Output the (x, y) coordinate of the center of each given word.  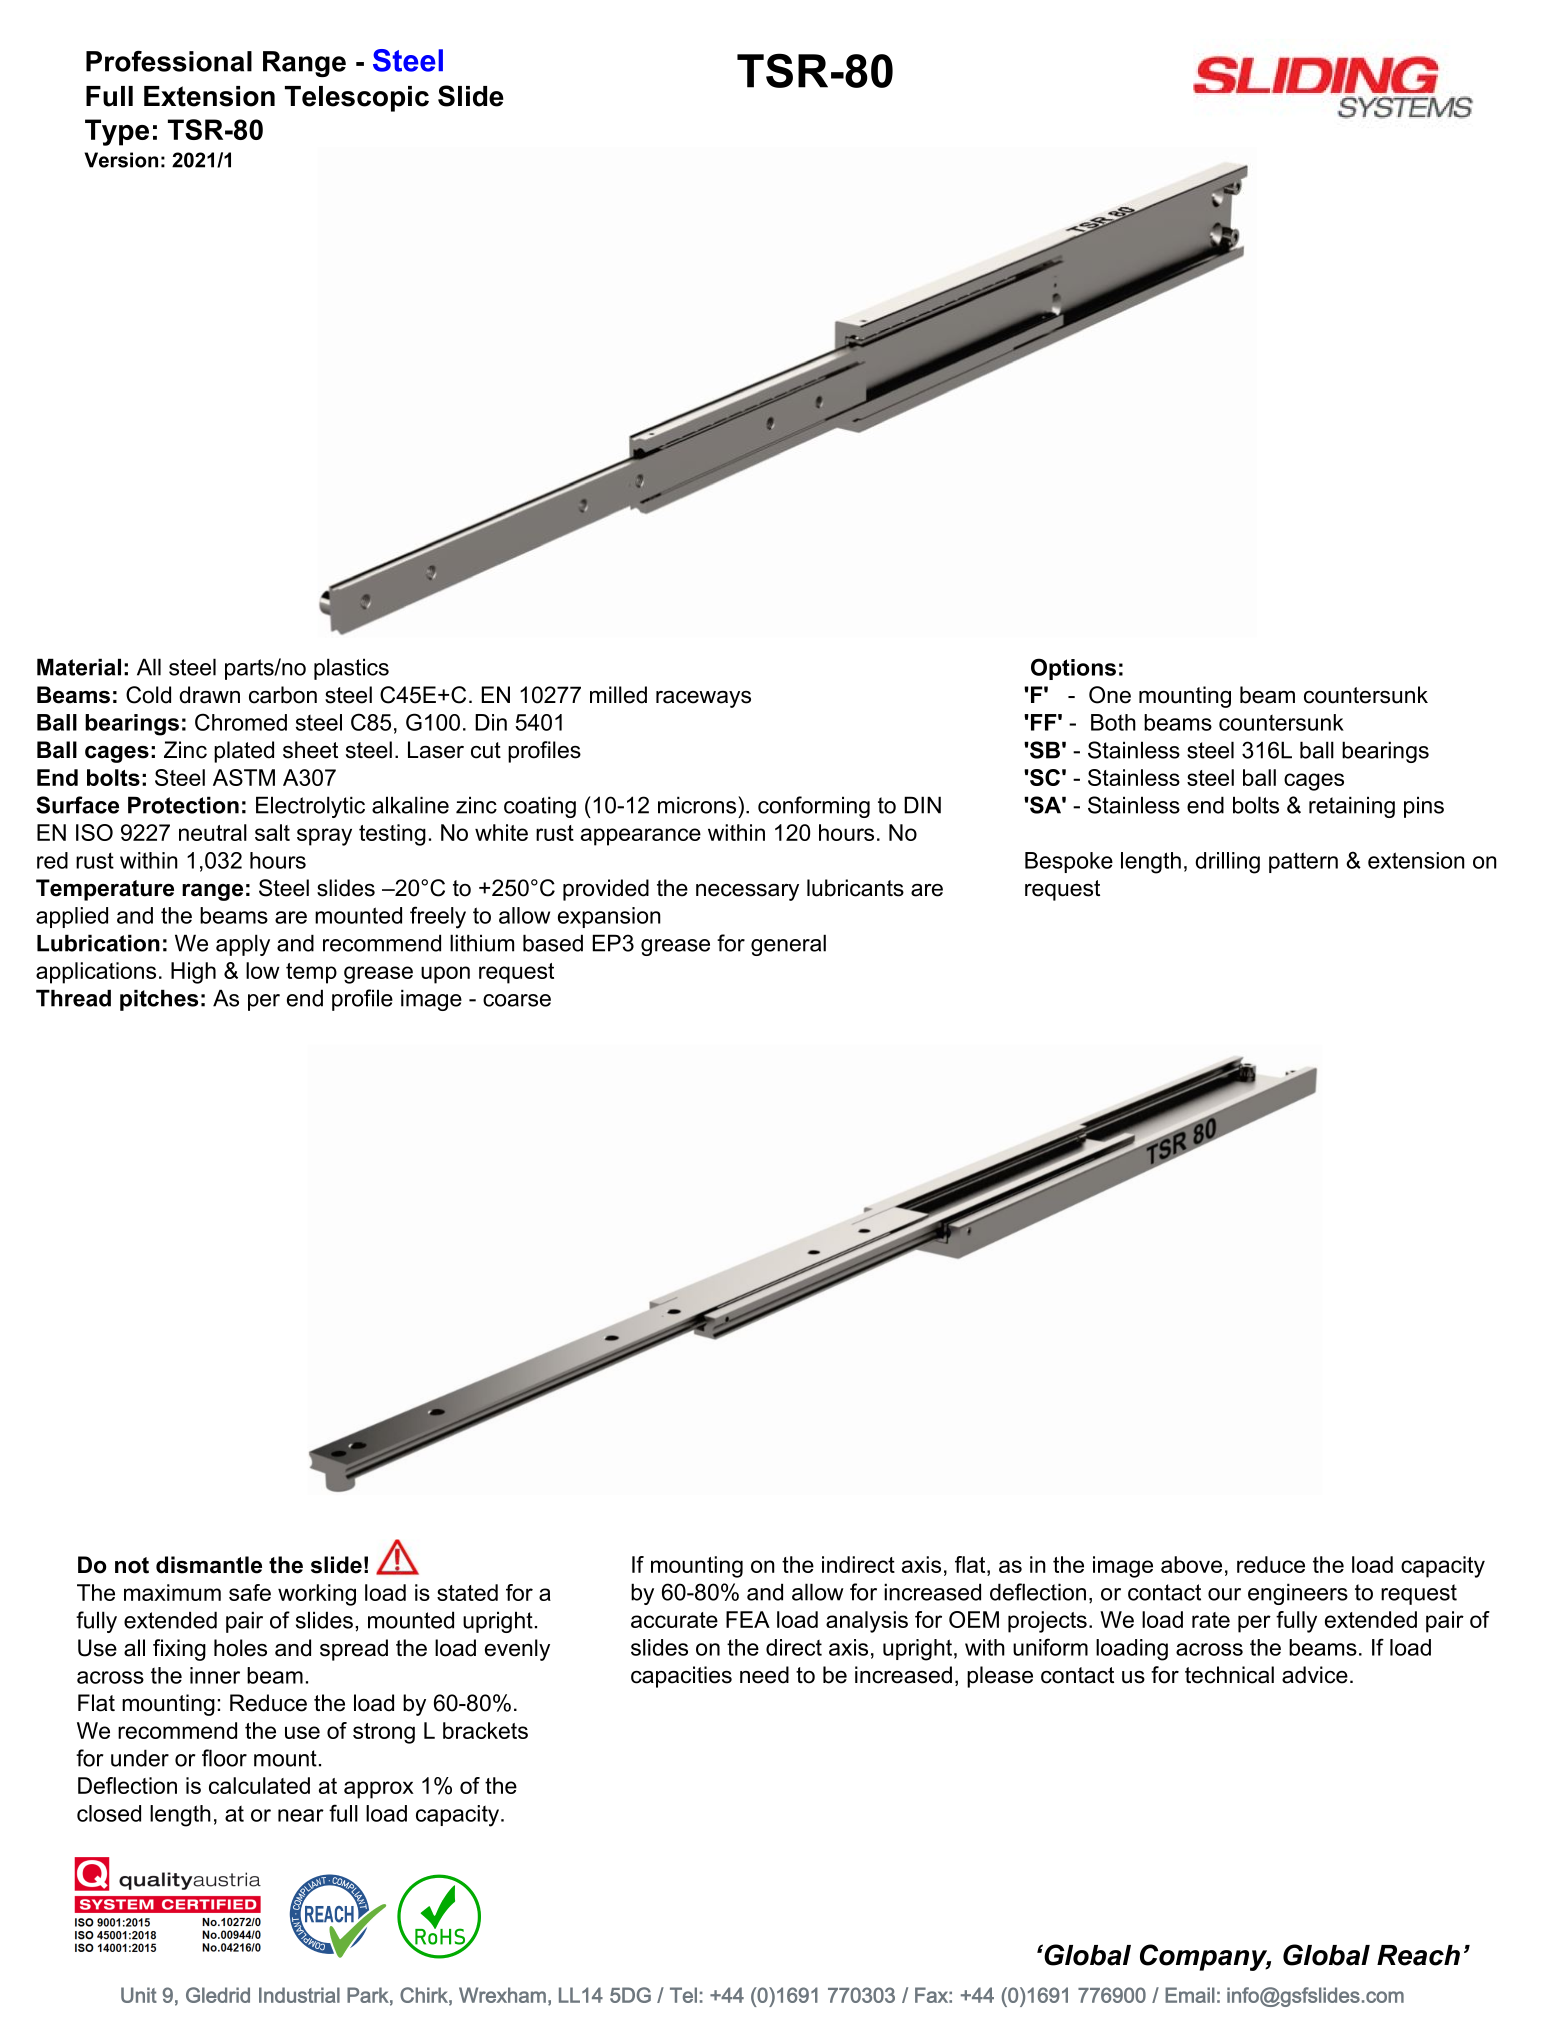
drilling (1227, 863)
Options (1073, 669)
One (1110, 695)
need (764, 1675)
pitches (159, 1000)
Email (1190, 1995)
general (788, 945)
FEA (748, 1619)
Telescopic (357, 99)
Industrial (299, 1995)
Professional (169, 61)
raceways (703, 699)
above (1191, 1564)
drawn (209, 695)
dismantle (209, 1565)
